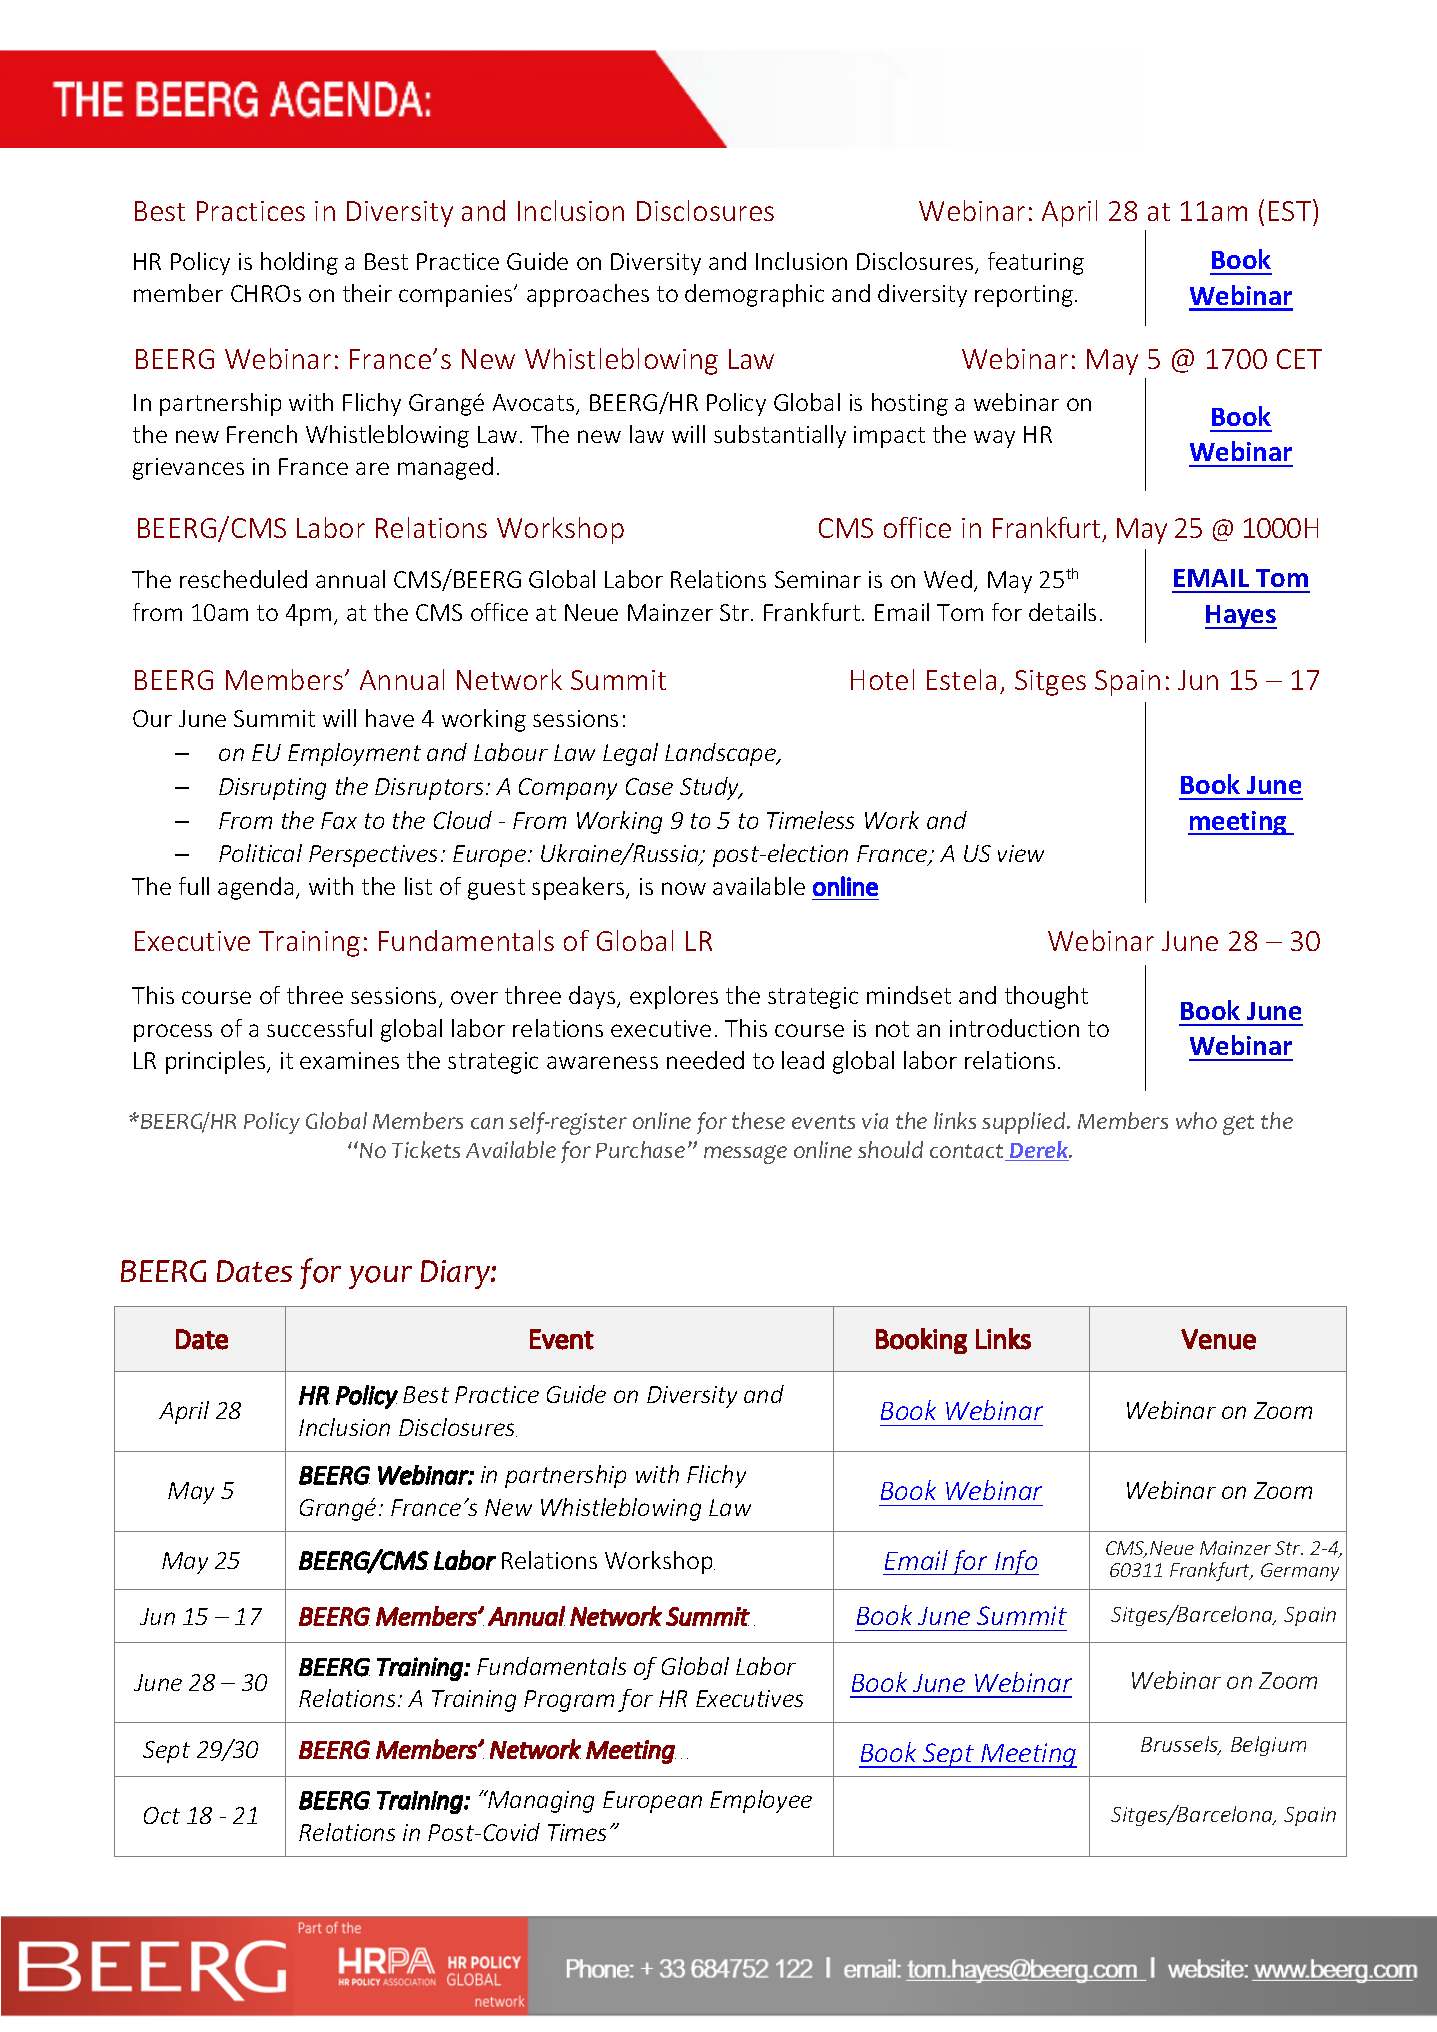 The image size is (1437, 2032). What do you see at coordinates (380, 1277) in the page?
I see `your` at bounding box center [380, 1277].
